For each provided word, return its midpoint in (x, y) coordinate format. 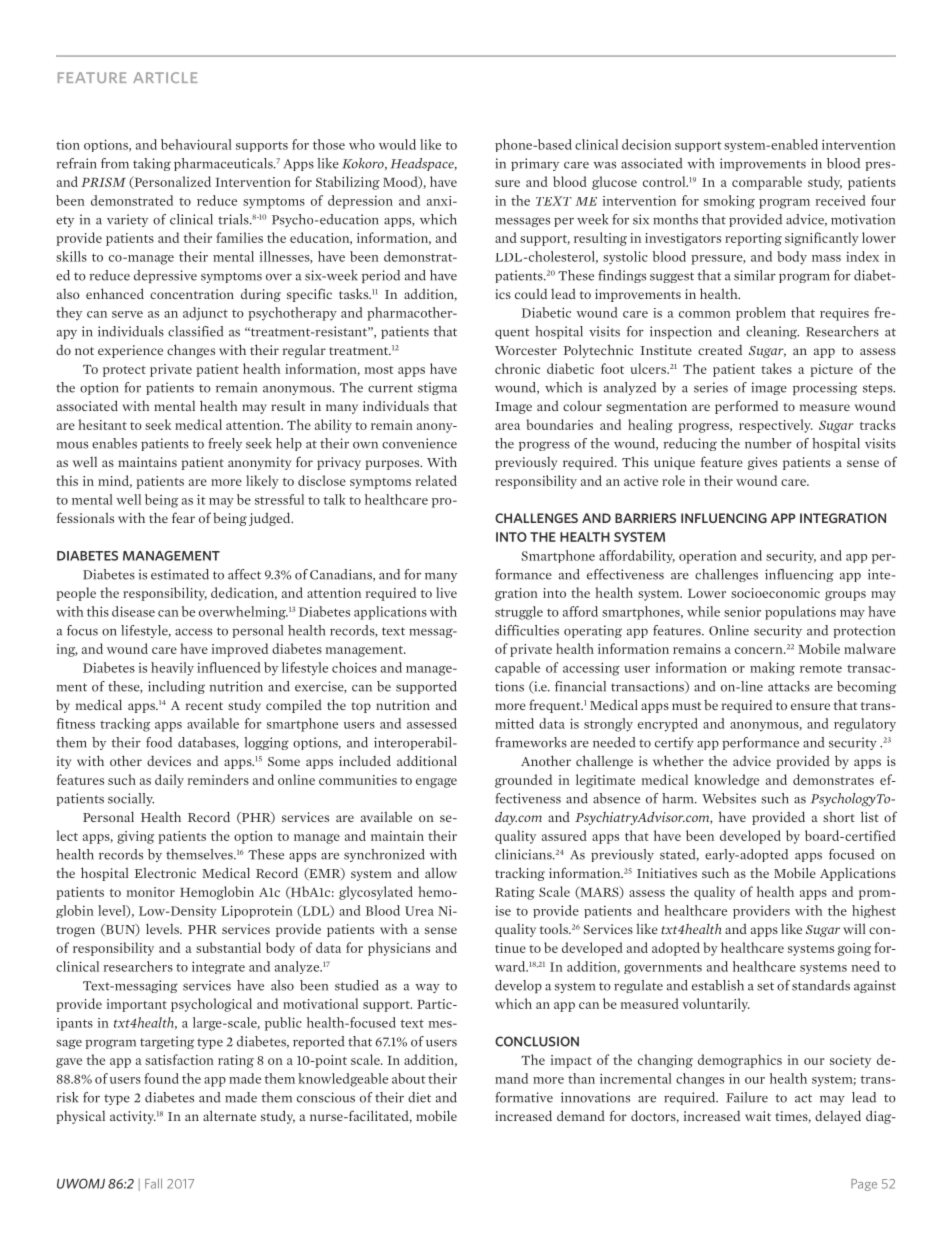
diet (419, 1097)
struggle (519, 613)
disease (133, 611)
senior (742, 611)
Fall (153, 1183)
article (165, 77)
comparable (767, 183)
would (397, 144)
